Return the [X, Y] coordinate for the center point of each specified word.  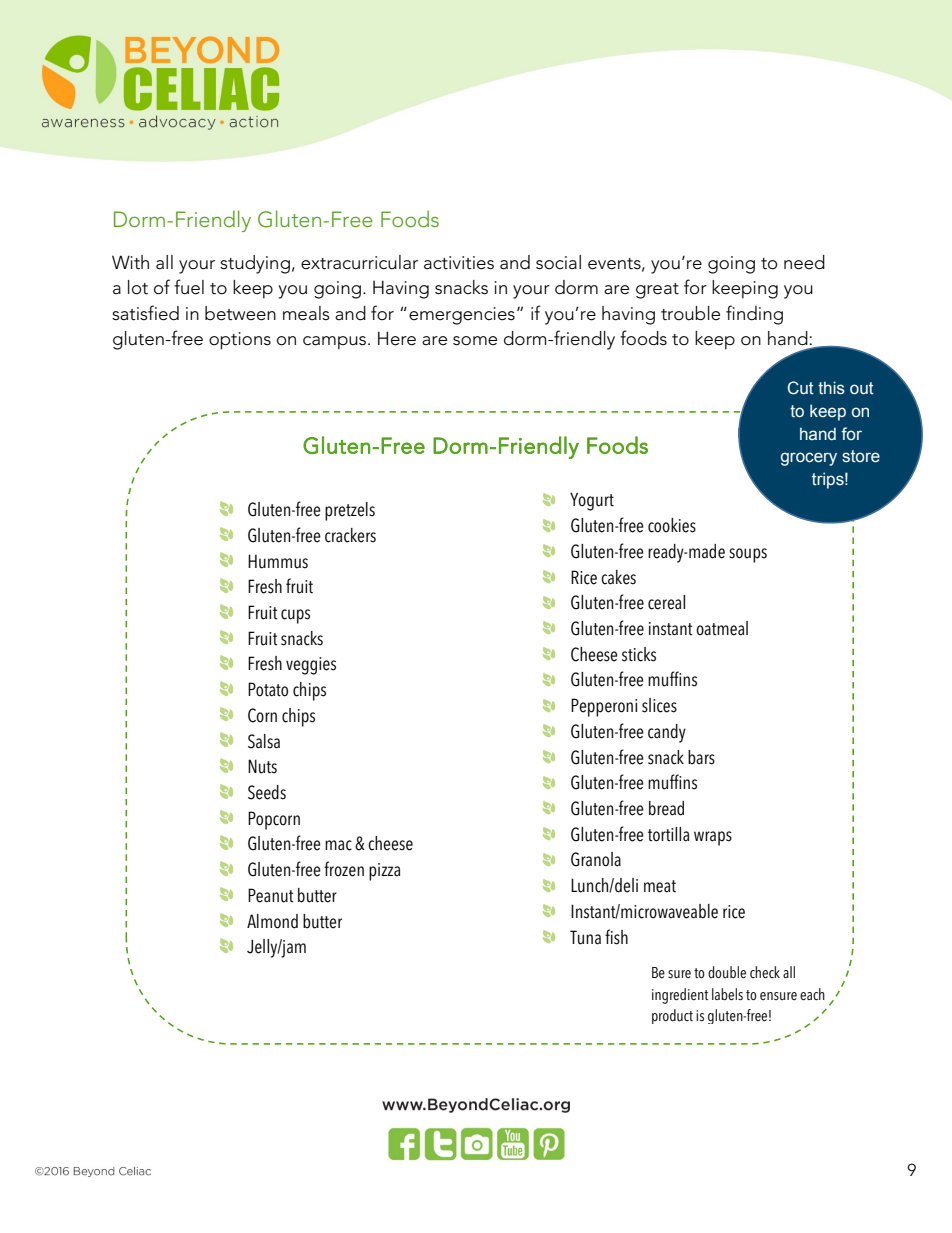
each [812, 994]
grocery [809, 459]
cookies [672, 525]
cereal [666, 602]
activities [459, 263]
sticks [639, 654]
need [804, 262]
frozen [344, 869]
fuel [189, 287]
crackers [350, 535]
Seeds [267, 792]
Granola [596, 859]
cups [295, 616]
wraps [713, 838]
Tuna [585, 937]
